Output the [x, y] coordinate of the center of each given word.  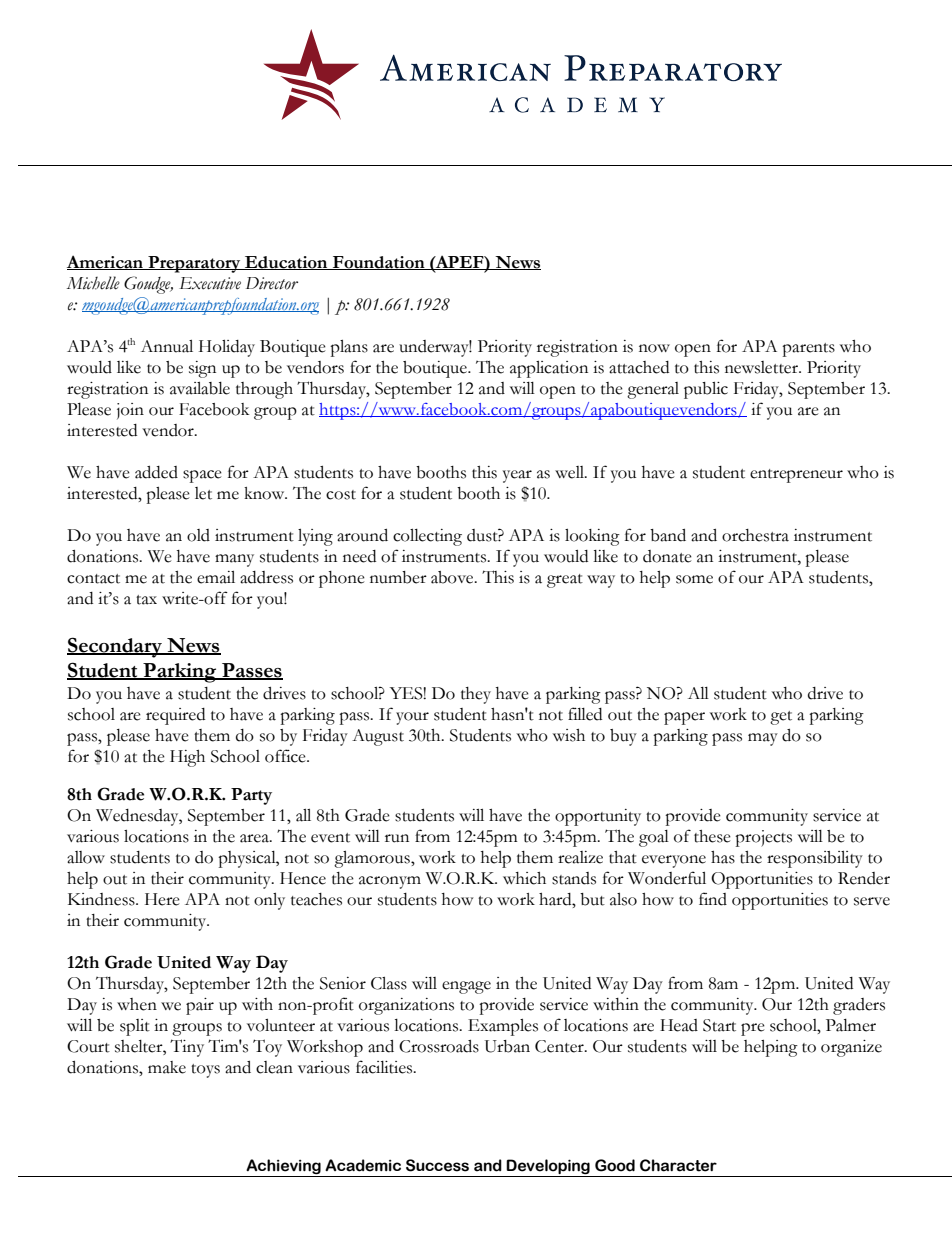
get [781, 718]
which [524, 878]
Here [162, 899]
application [549, 369]
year [517, 476]
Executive [210, 283]
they [476, 695]
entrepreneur [796, 476]
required [175, 716]
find [713, 899]
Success [437, 1165]
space [202, 476]
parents [808, 350]
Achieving [283, 1168]
